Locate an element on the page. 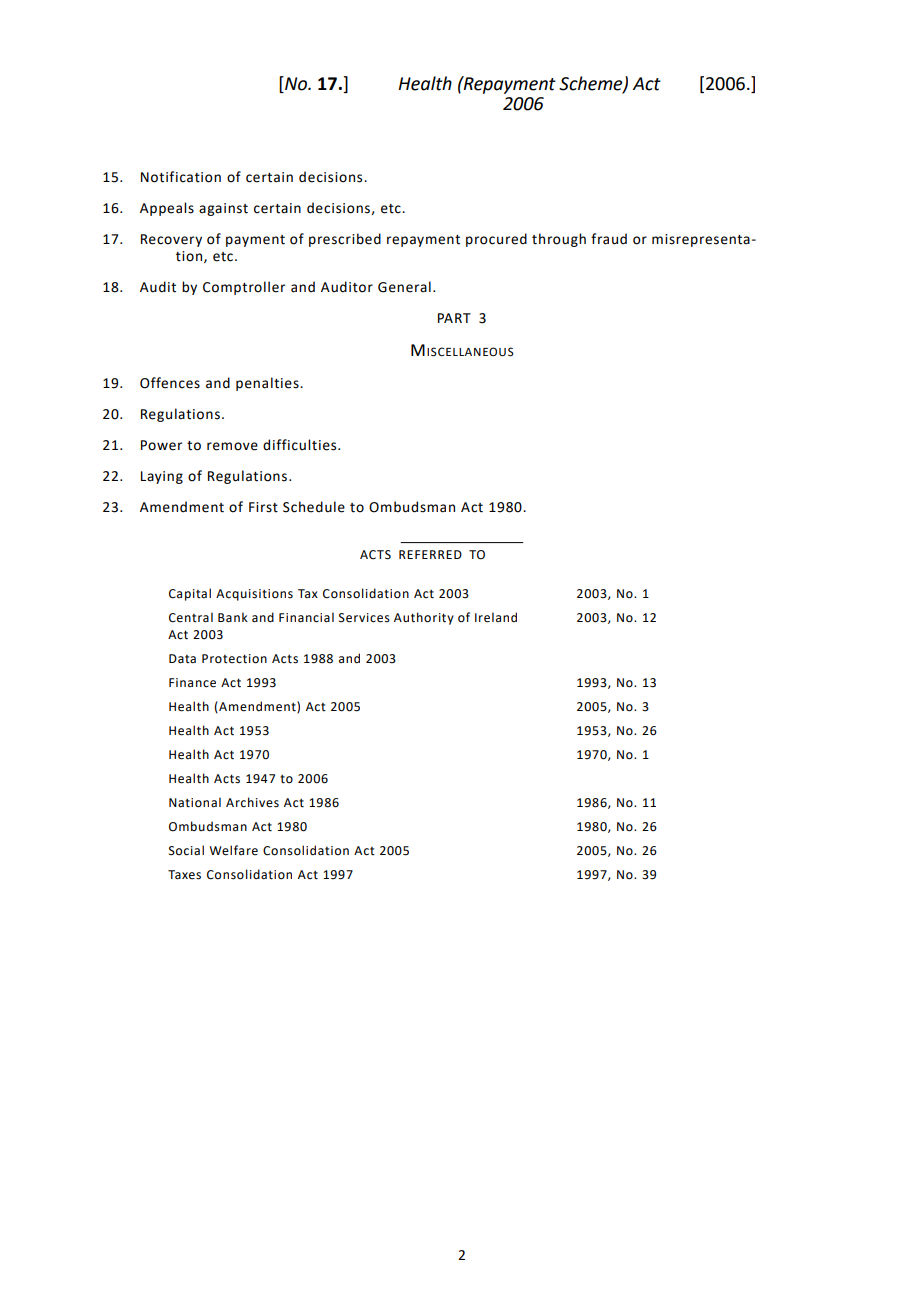 The height and width of the document is (1303, 924). First is located at coordinates (263, 507).
